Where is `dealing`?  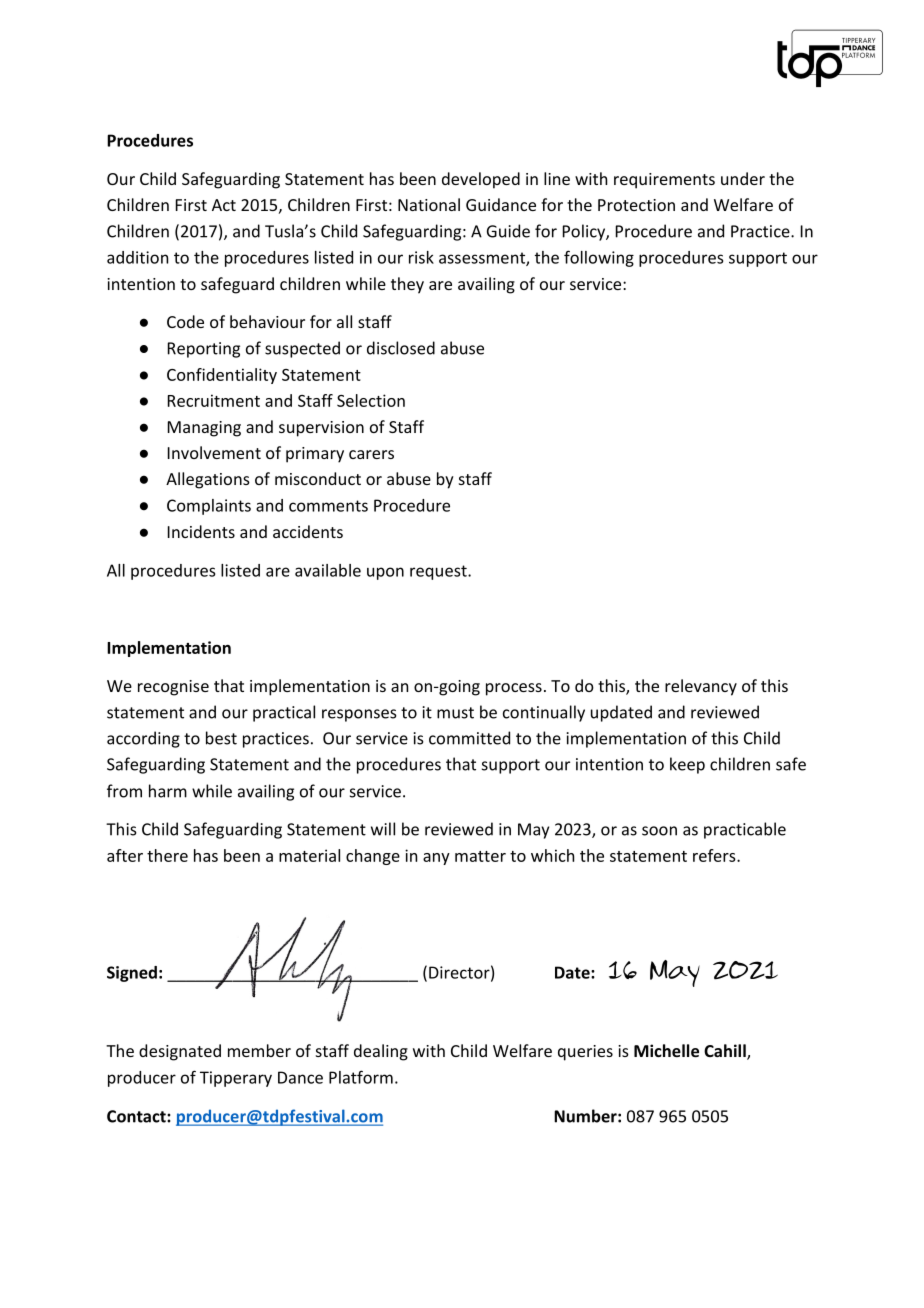 dealing is located at coordinates (381, 1052).
